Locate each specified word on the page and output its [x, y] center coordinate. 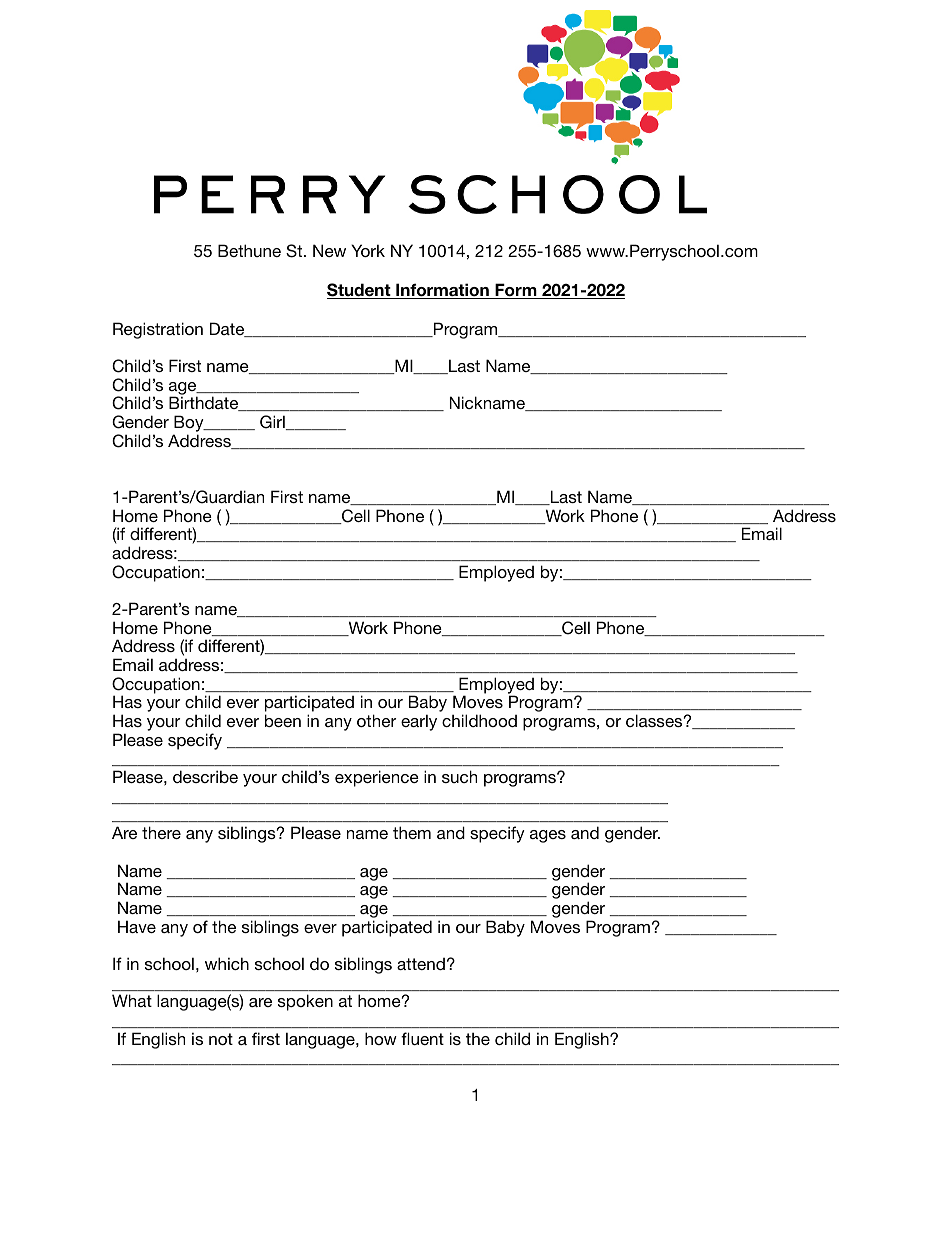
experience [377, 778]
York [368, 250]
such [459, 776]
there [161, 832]
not [221, 1039]
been [283, 720]
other [376, 720]
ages [548, 836]
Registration [158, 330]
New [329, 250]
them [412, 832]
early [419, 722]
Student [360, 291]
